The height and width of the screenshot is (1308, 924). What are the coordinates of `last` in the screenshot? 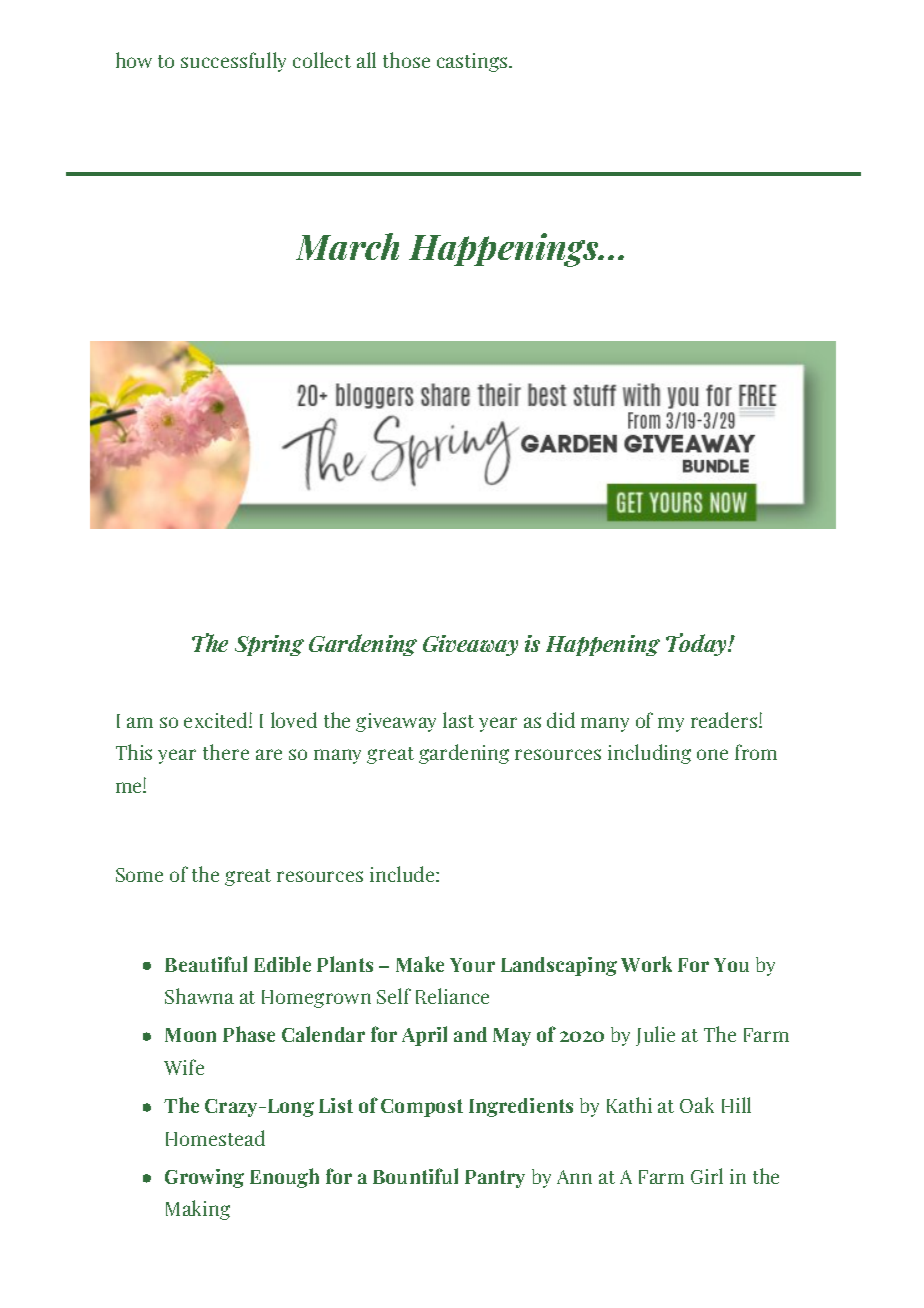 It's located at (458, 720).
